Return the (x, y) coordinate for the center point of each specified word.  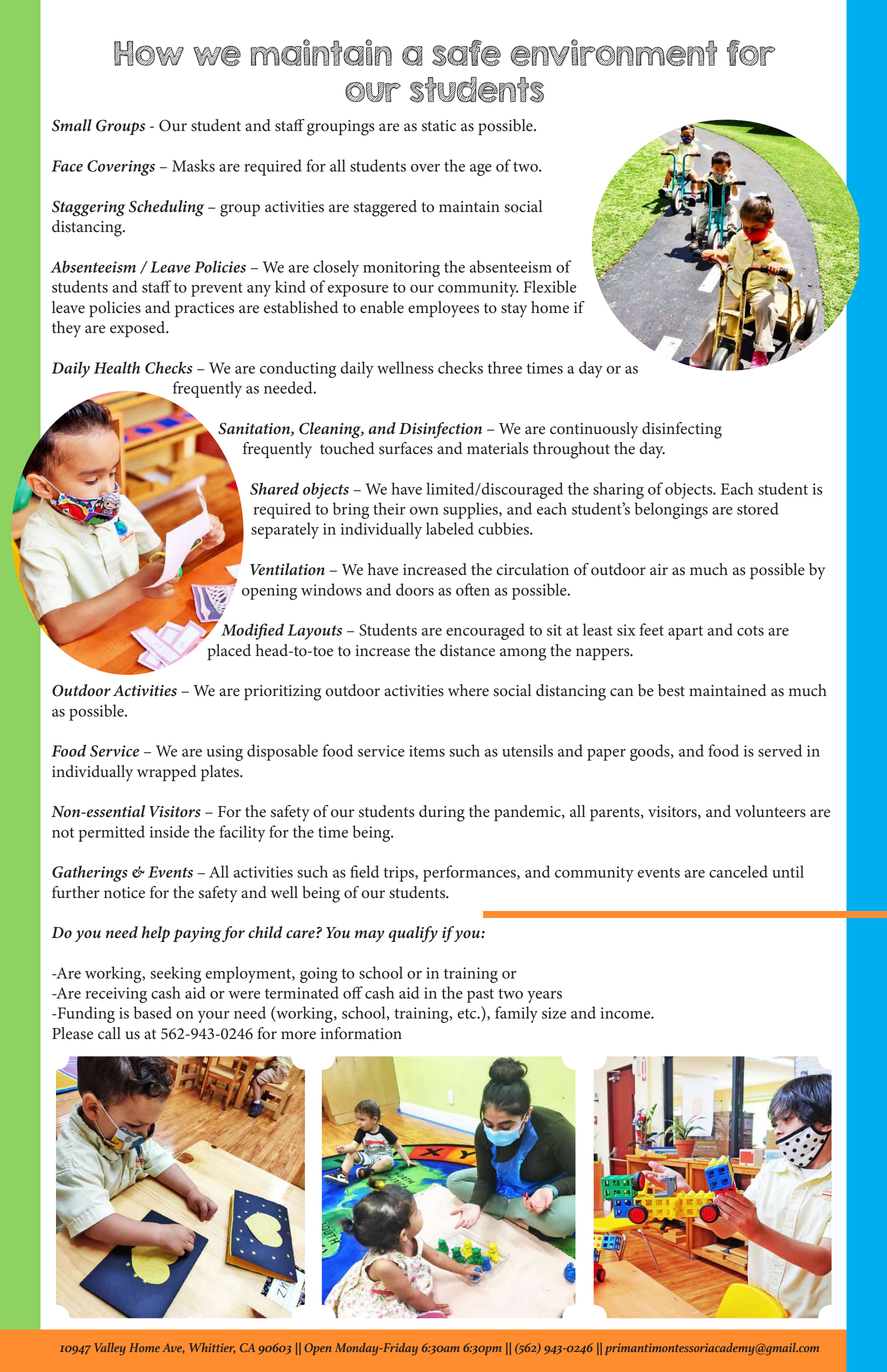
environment (614, 52)
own (424, 511)
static (439, 126)
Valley (110, 1349)
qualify (413, 934)
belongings (671, 510)
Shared (274, 488)
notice (124, 893)
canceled (738, 871)
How (149, 53)
